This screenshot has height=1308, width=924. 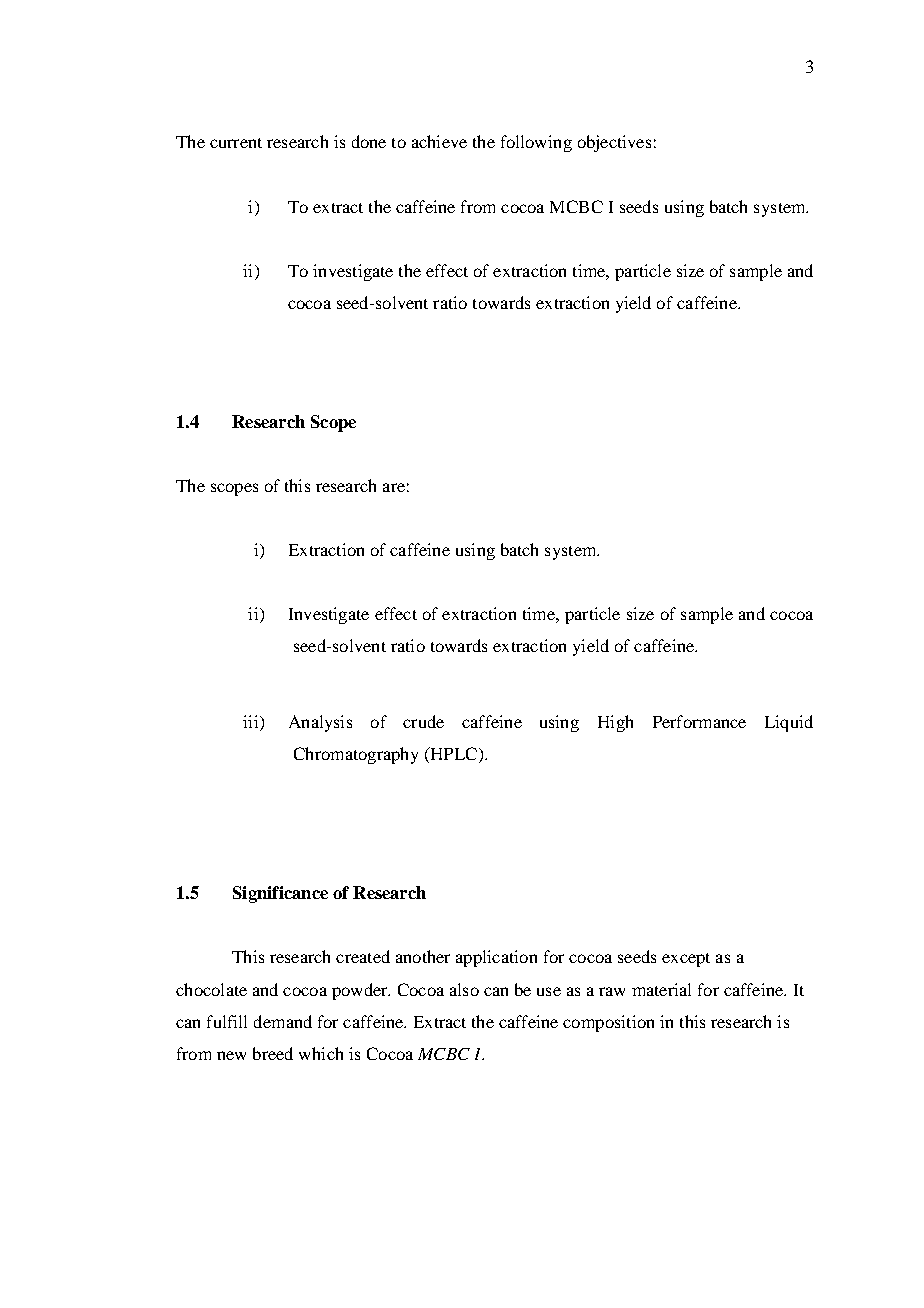 I want to click on following, so click(x=536, y=143).
